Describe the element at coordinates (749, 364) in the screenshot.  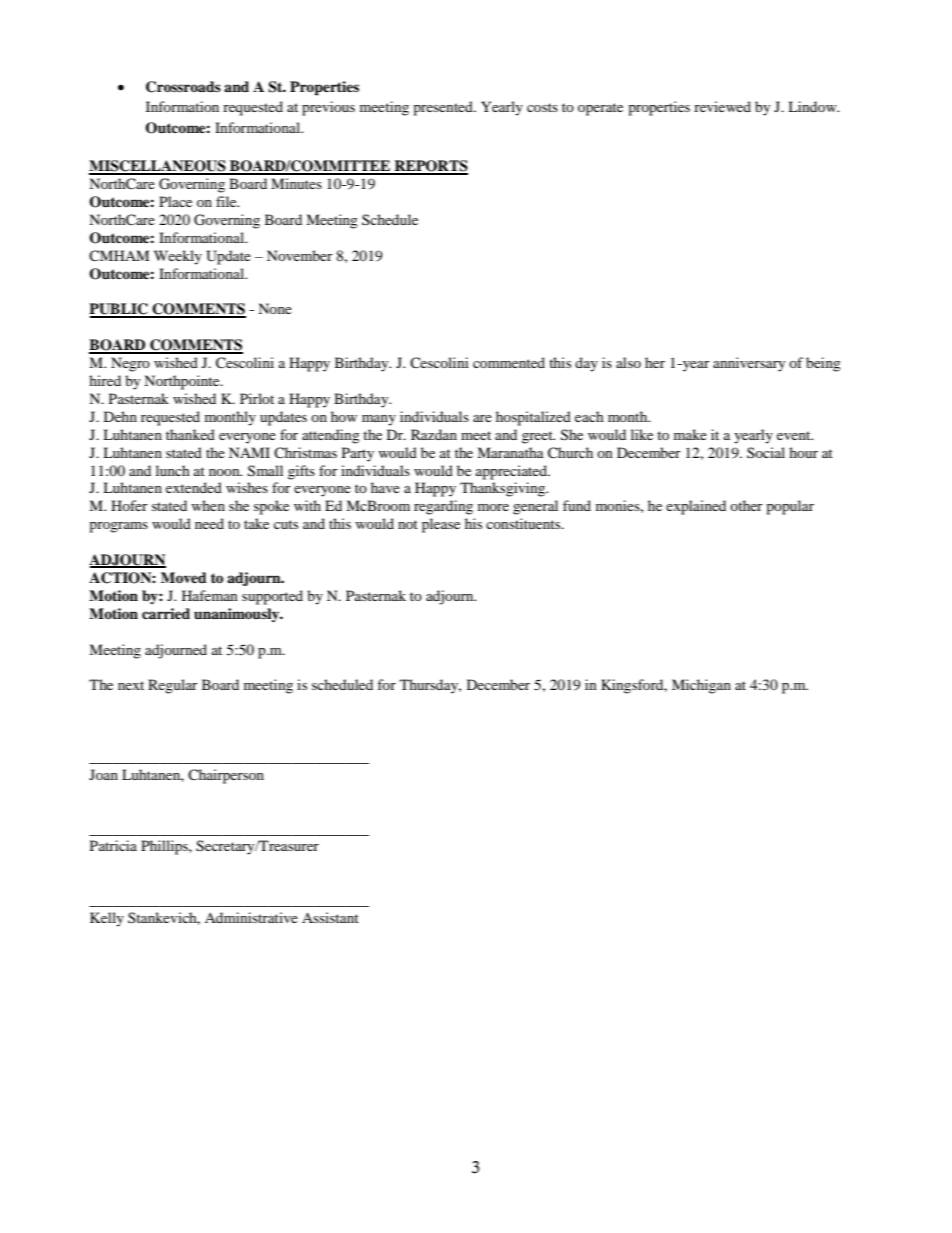
I see `anniversary` at that location.
